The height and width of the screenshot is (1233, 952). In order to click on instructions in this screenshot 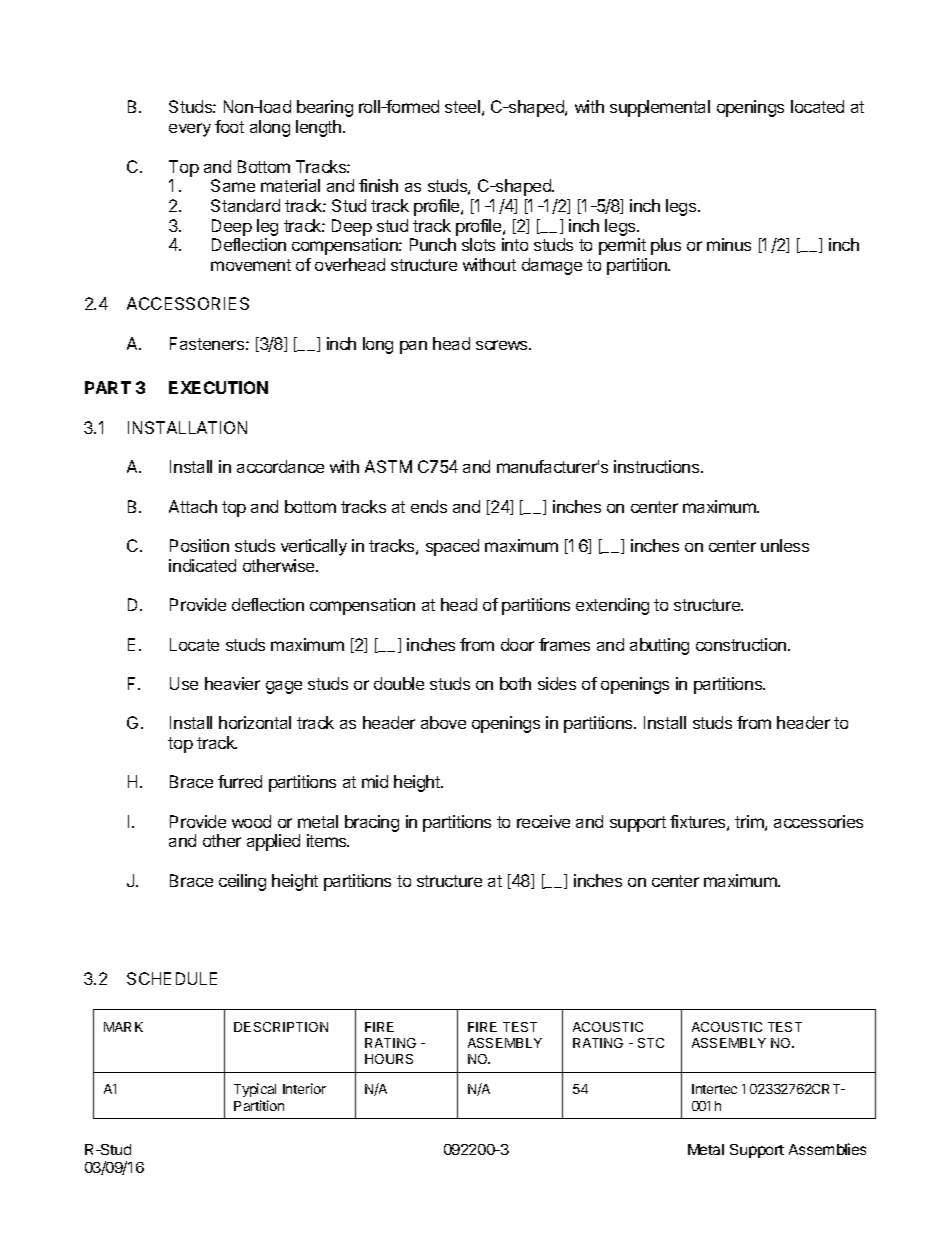, I will do `click(658, 466)`.
